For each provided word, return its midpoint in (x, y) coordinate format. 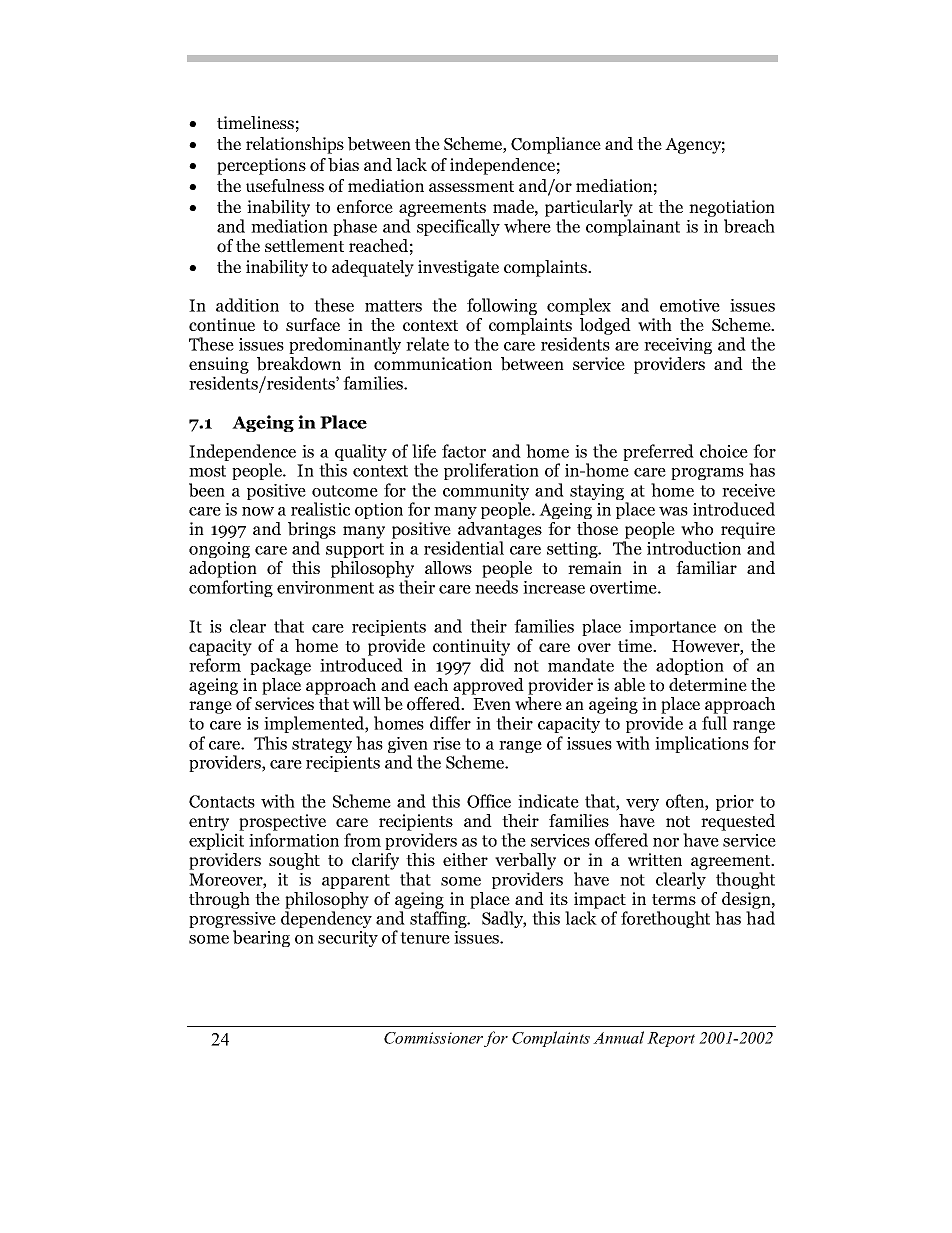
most (207, 471)
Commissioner (433, 1038)
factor (464, 451)
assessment (471, 186)
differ (450, 723)
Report (671, 1039)
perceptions (261, 166)
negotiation (732, 208)
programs (707, 474)
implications (702, 744)
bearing (261, 938)
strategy (322, 745)
